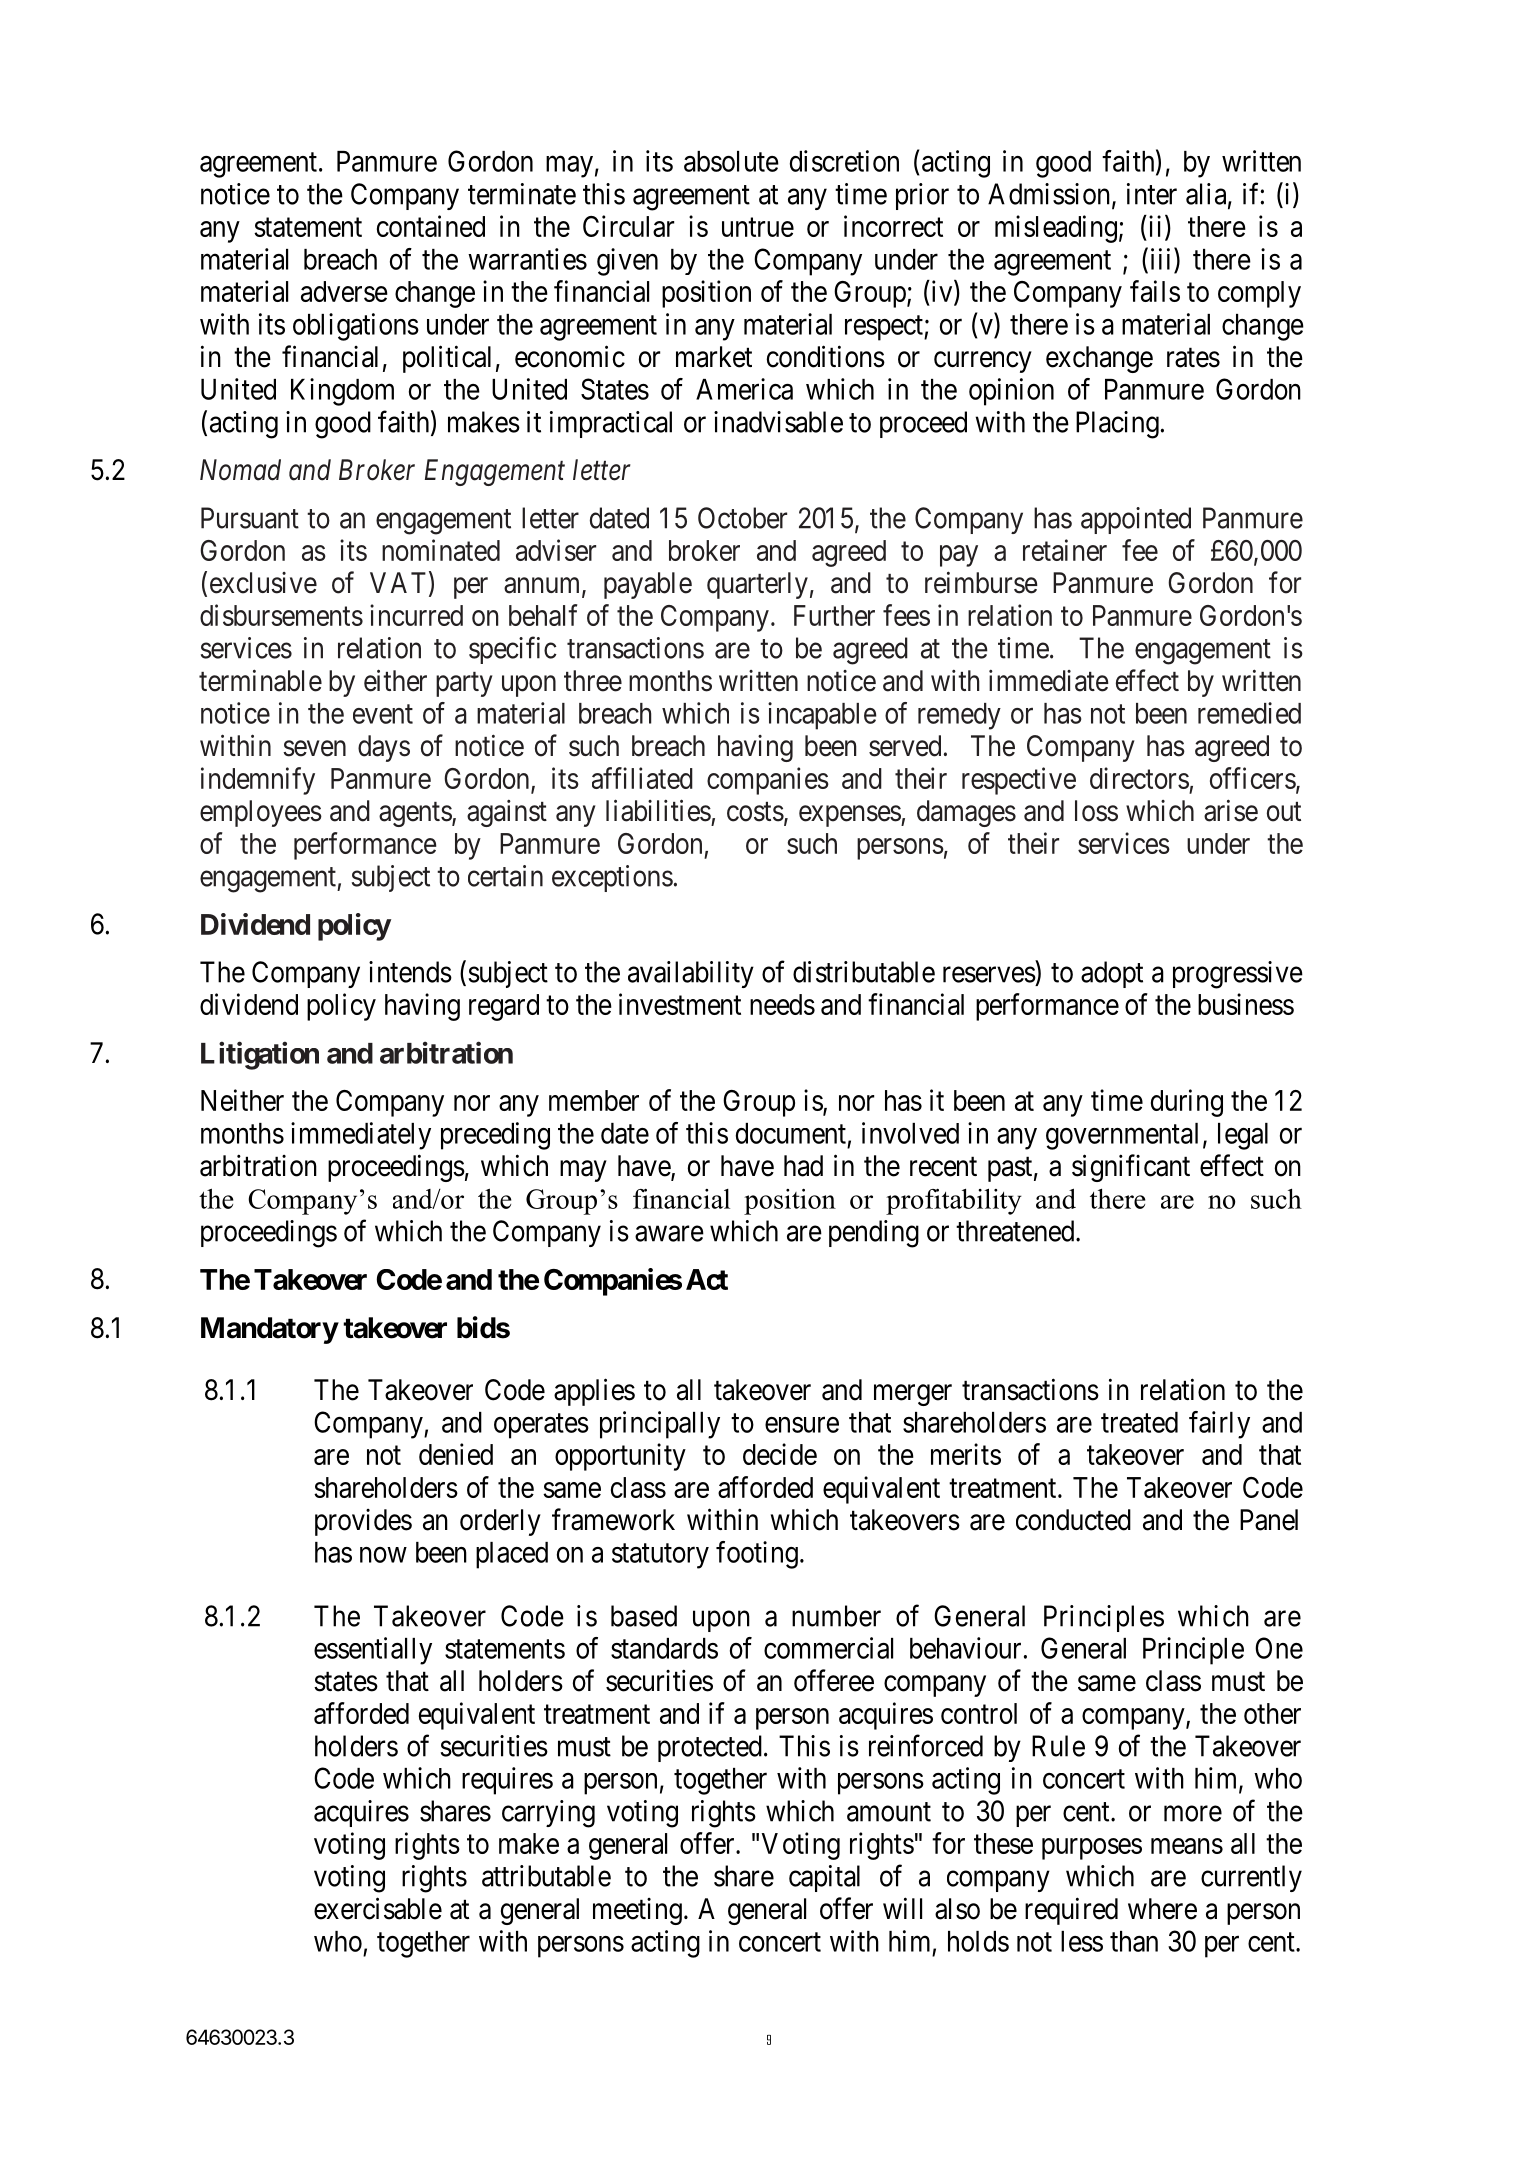 This screenshot has height=2167, width=1532. Describe the element at coordinates (824, 1878) in the screenshot. I see `capital` at that location.
